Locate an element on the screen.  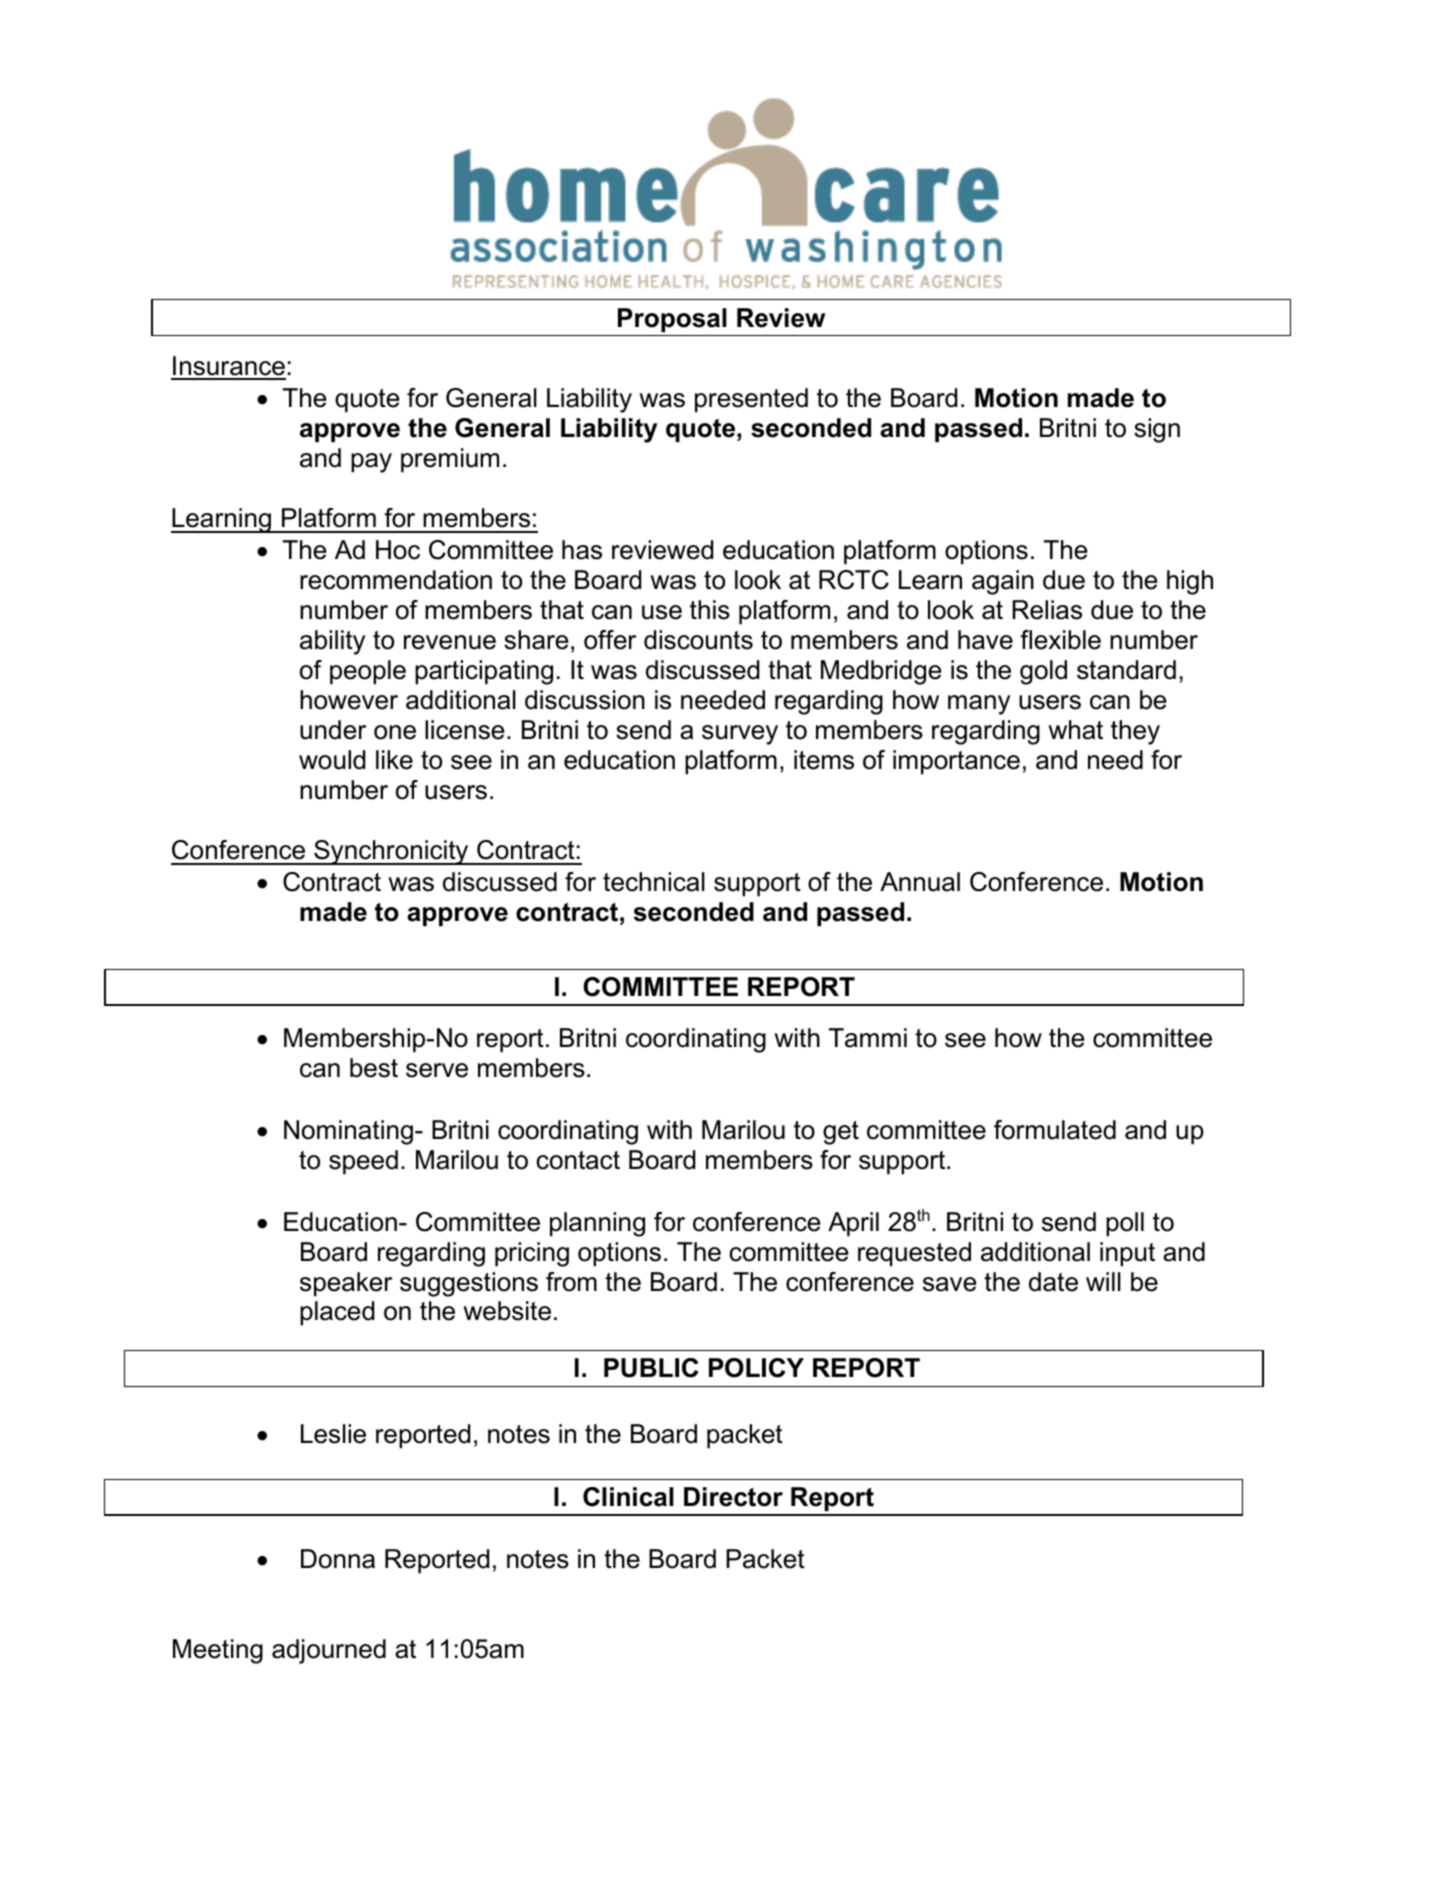
people is located at coordinates (368, 672).
